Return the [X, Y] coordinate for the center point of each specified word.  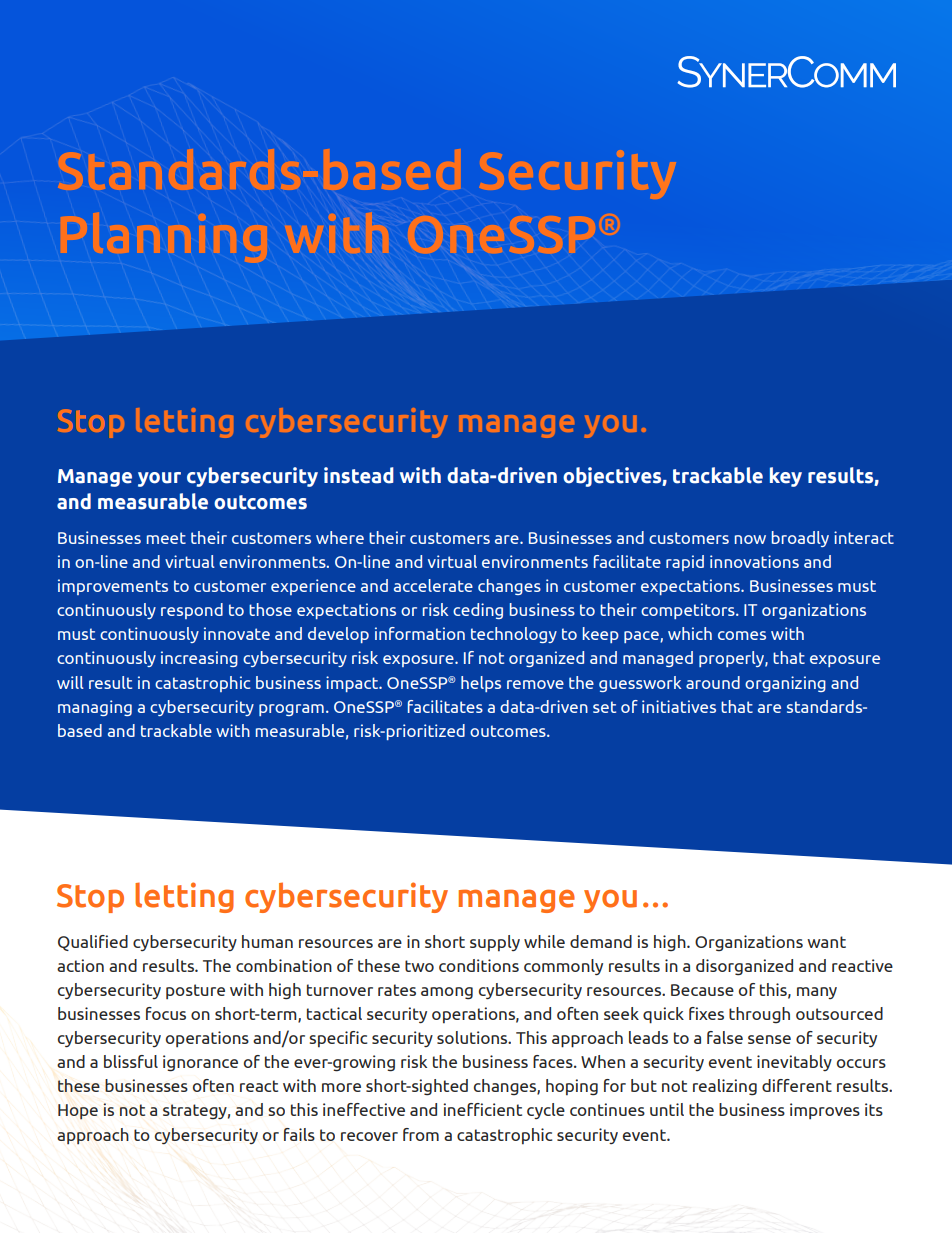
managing [95, 708]
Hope [78, 1112]
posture [195, 991]
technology [514, 635]
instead [359, 475]
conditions [479, 965]
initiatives [679, 706]
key [786, 477]
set [604, 707]
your [159, 479]
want [826, 942]
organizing [785, 684]
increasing [199, 659]
